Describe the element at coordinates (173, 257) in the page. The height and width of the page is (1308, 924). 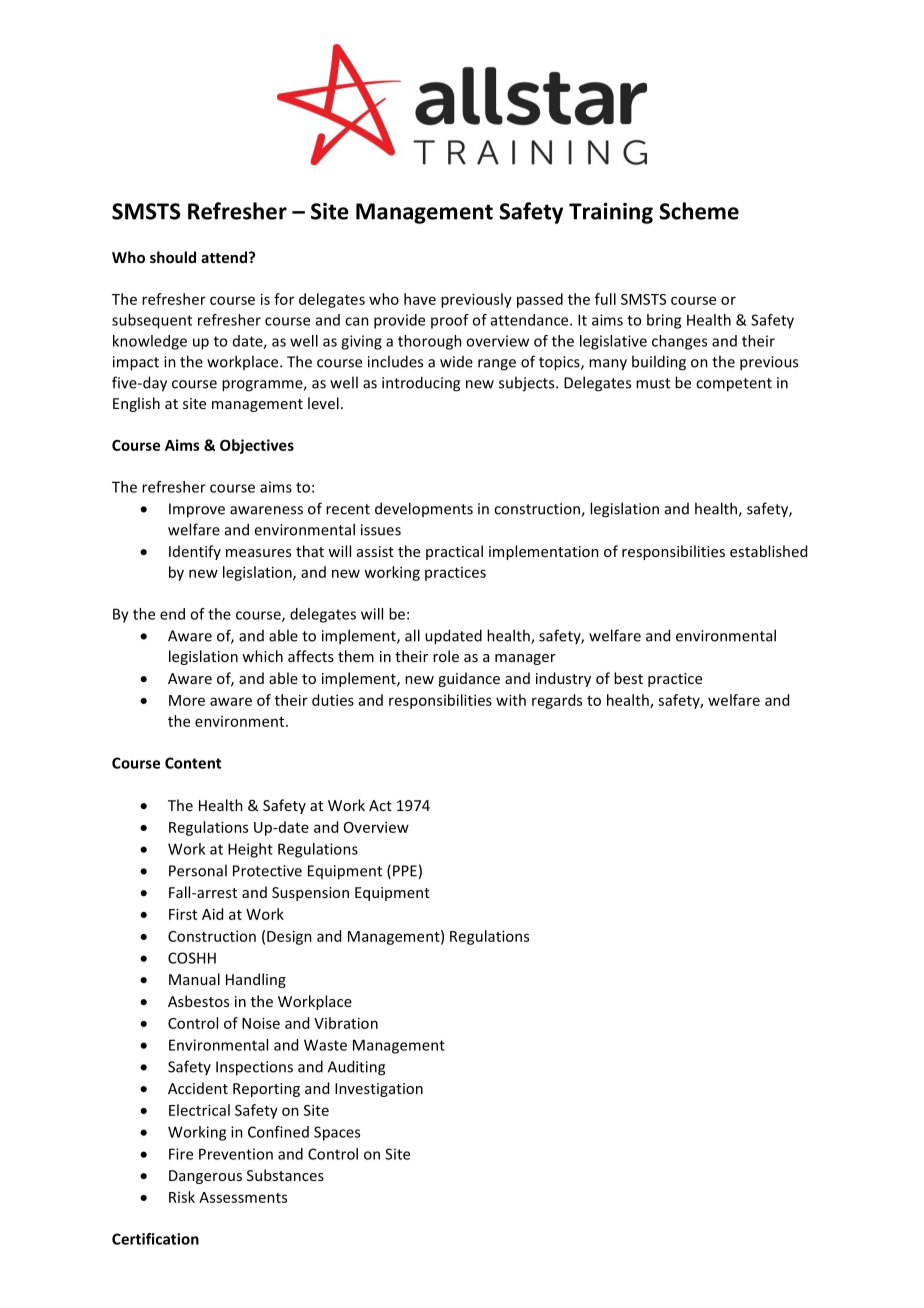
I see `should` at that location.
